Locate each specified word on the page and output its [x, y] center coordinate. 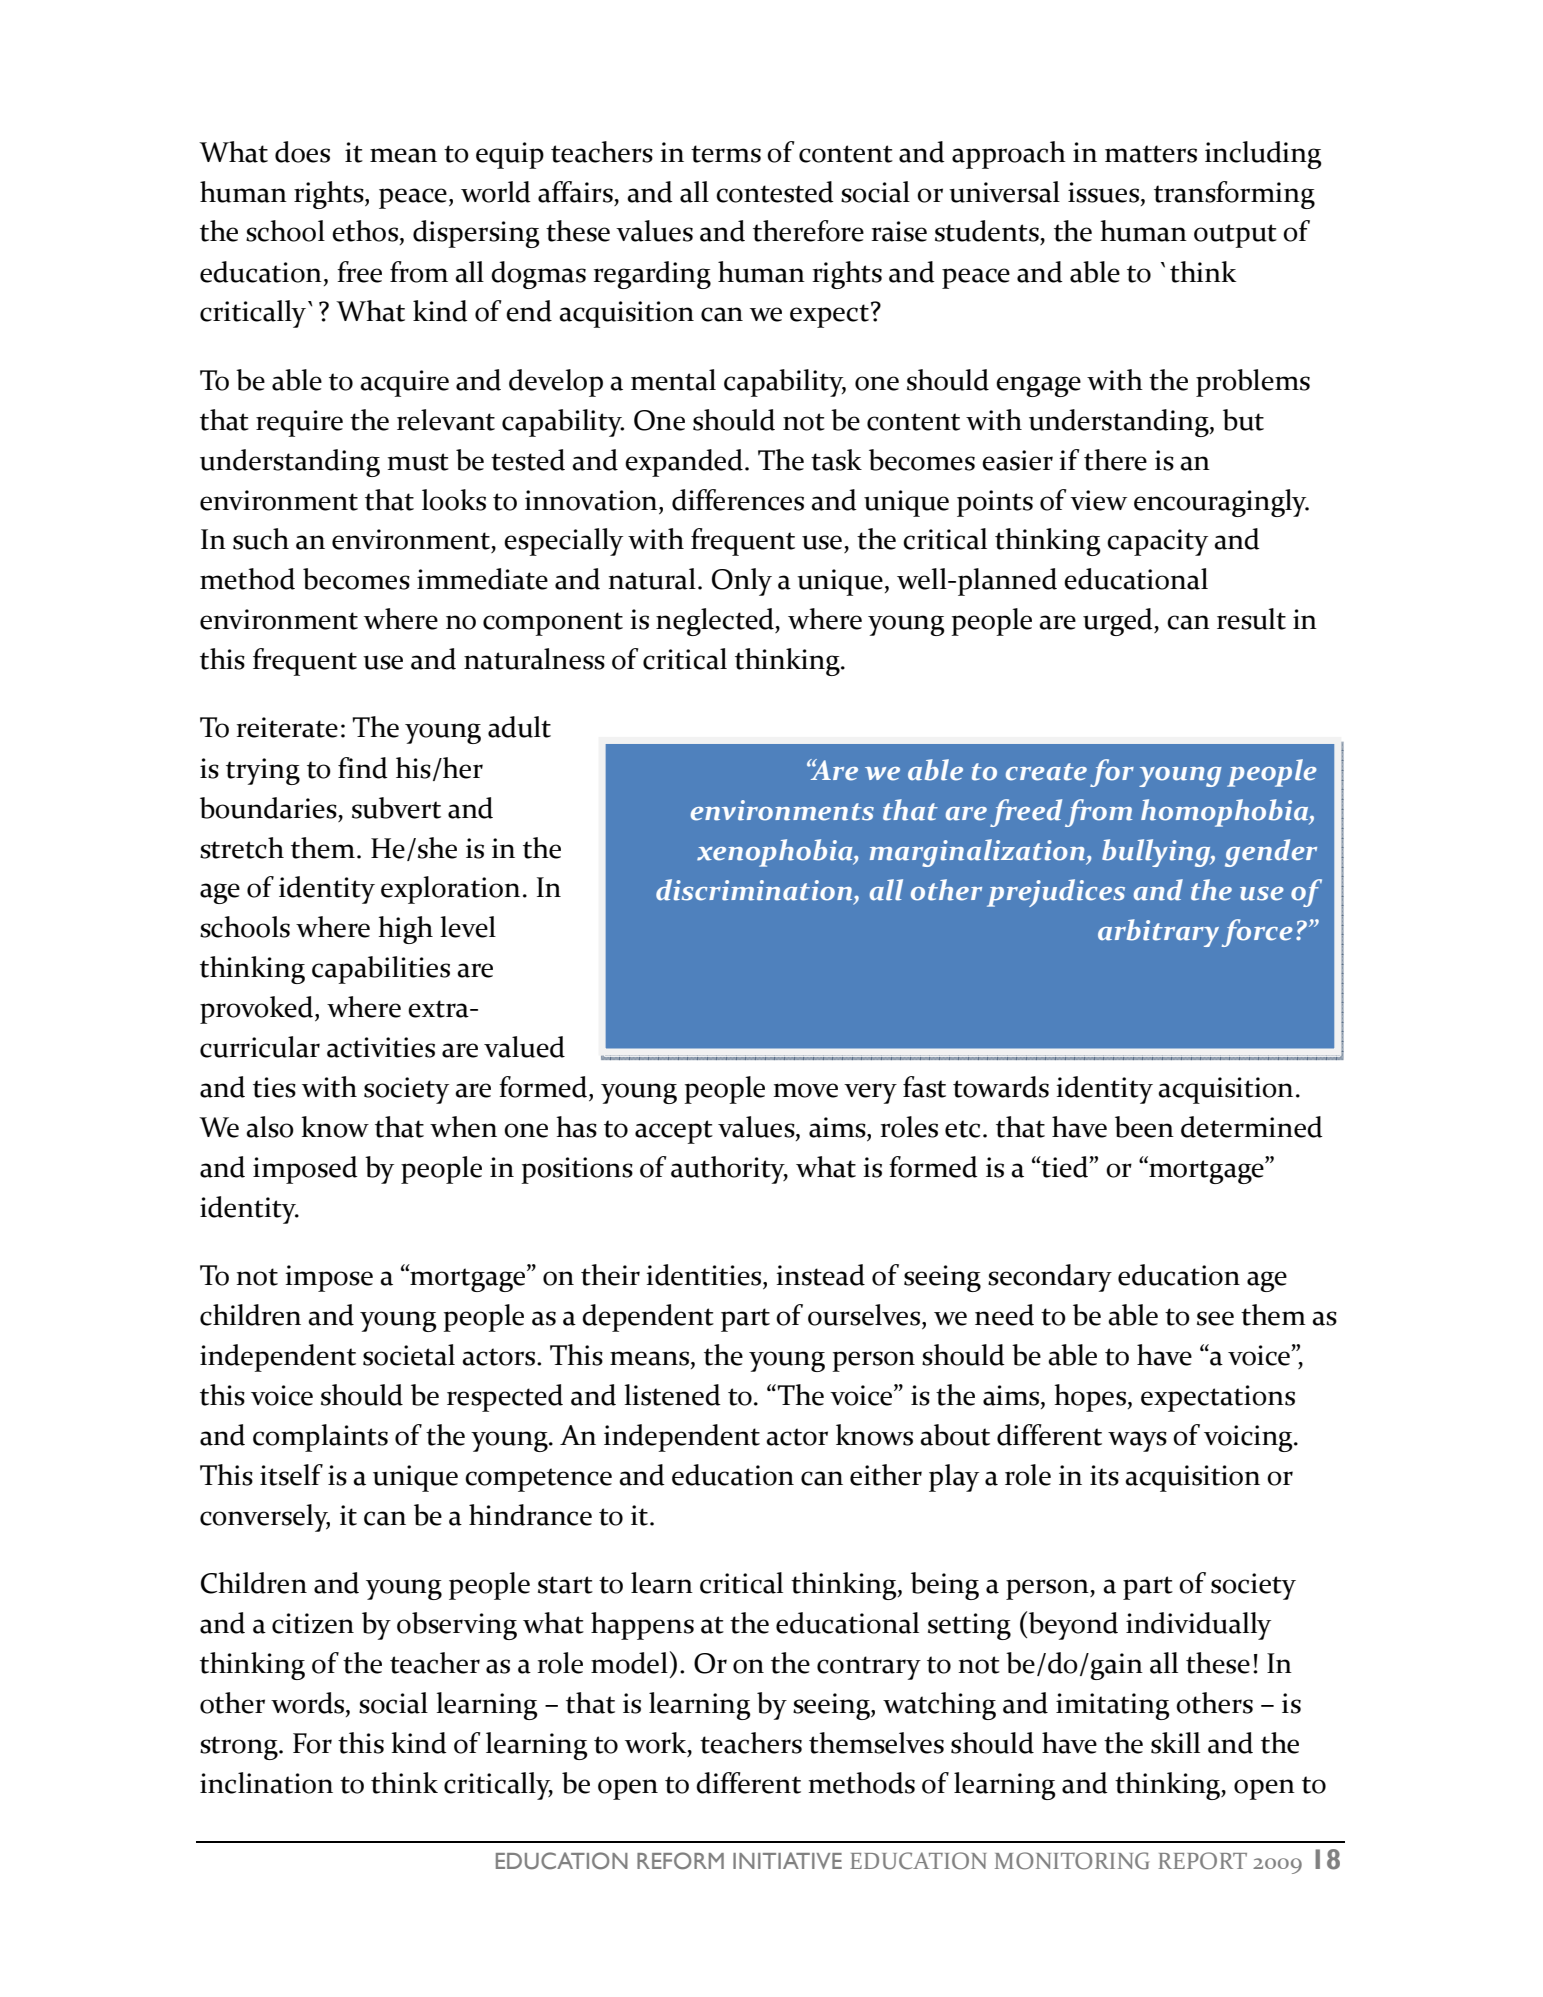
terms [726, 154]
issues [1105, 192]
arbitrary [1158, 933]
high [405, 930]
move [806, 1090]
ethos [365, 231]
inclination [266, 1783]
